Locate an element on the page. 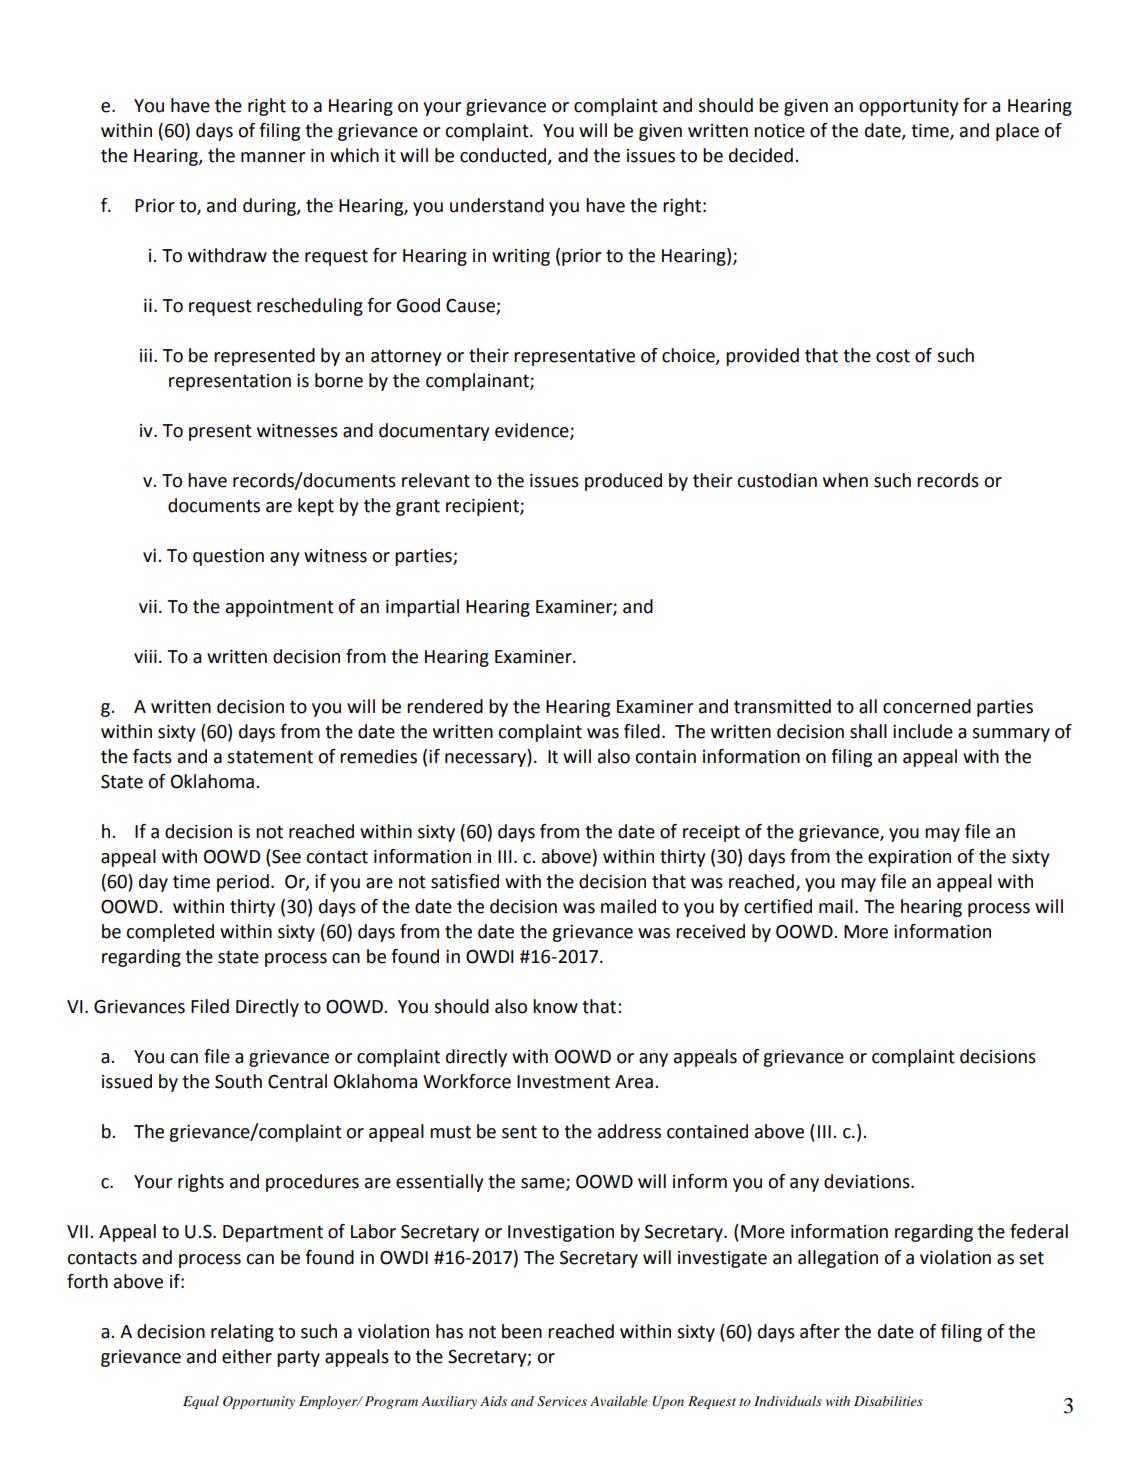 The image size is (1141, 1476). kept is located at coordinates (316, 507).
